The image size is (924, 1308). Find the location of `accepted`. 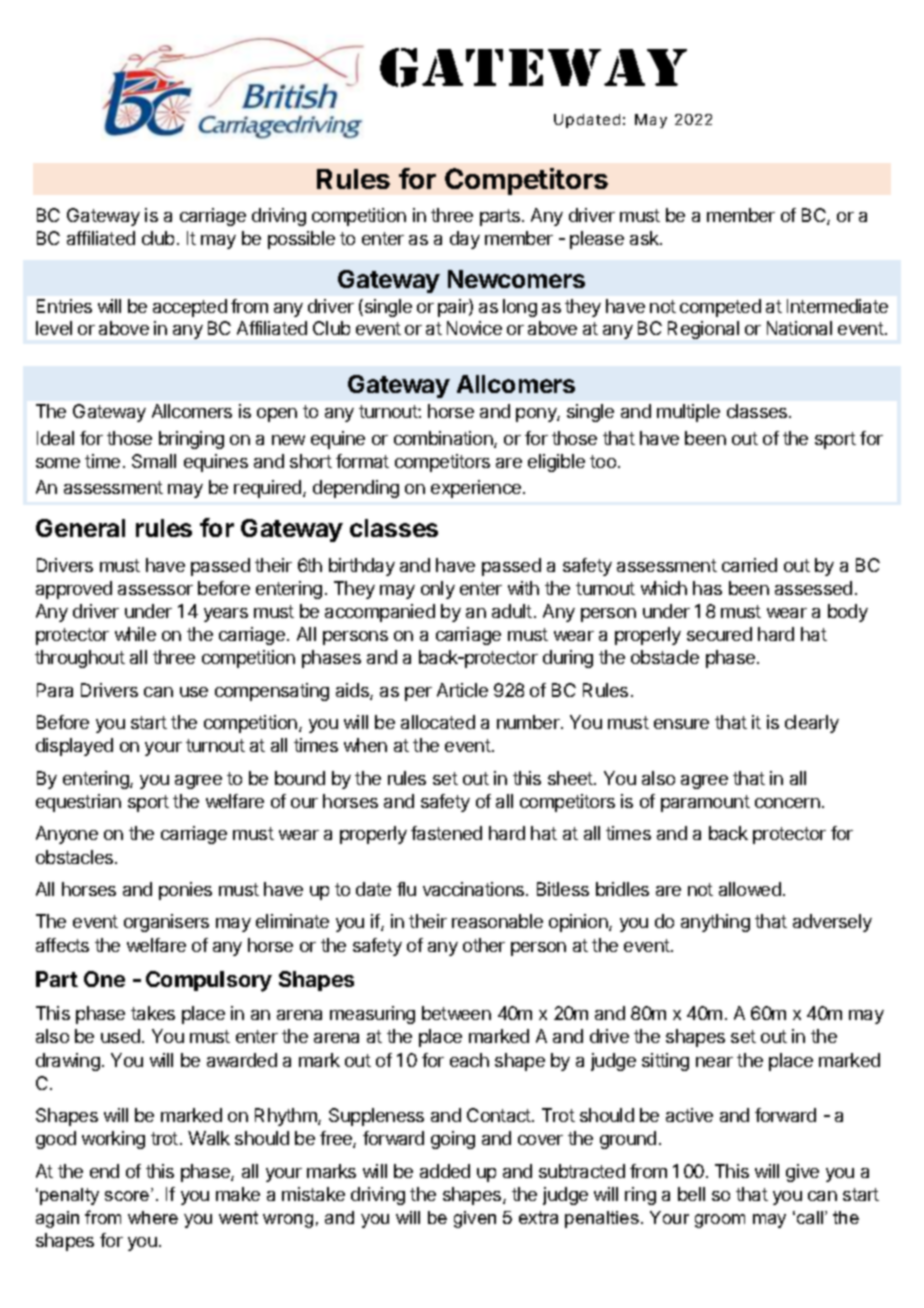

accepted is located at coordinates (190, 308).
